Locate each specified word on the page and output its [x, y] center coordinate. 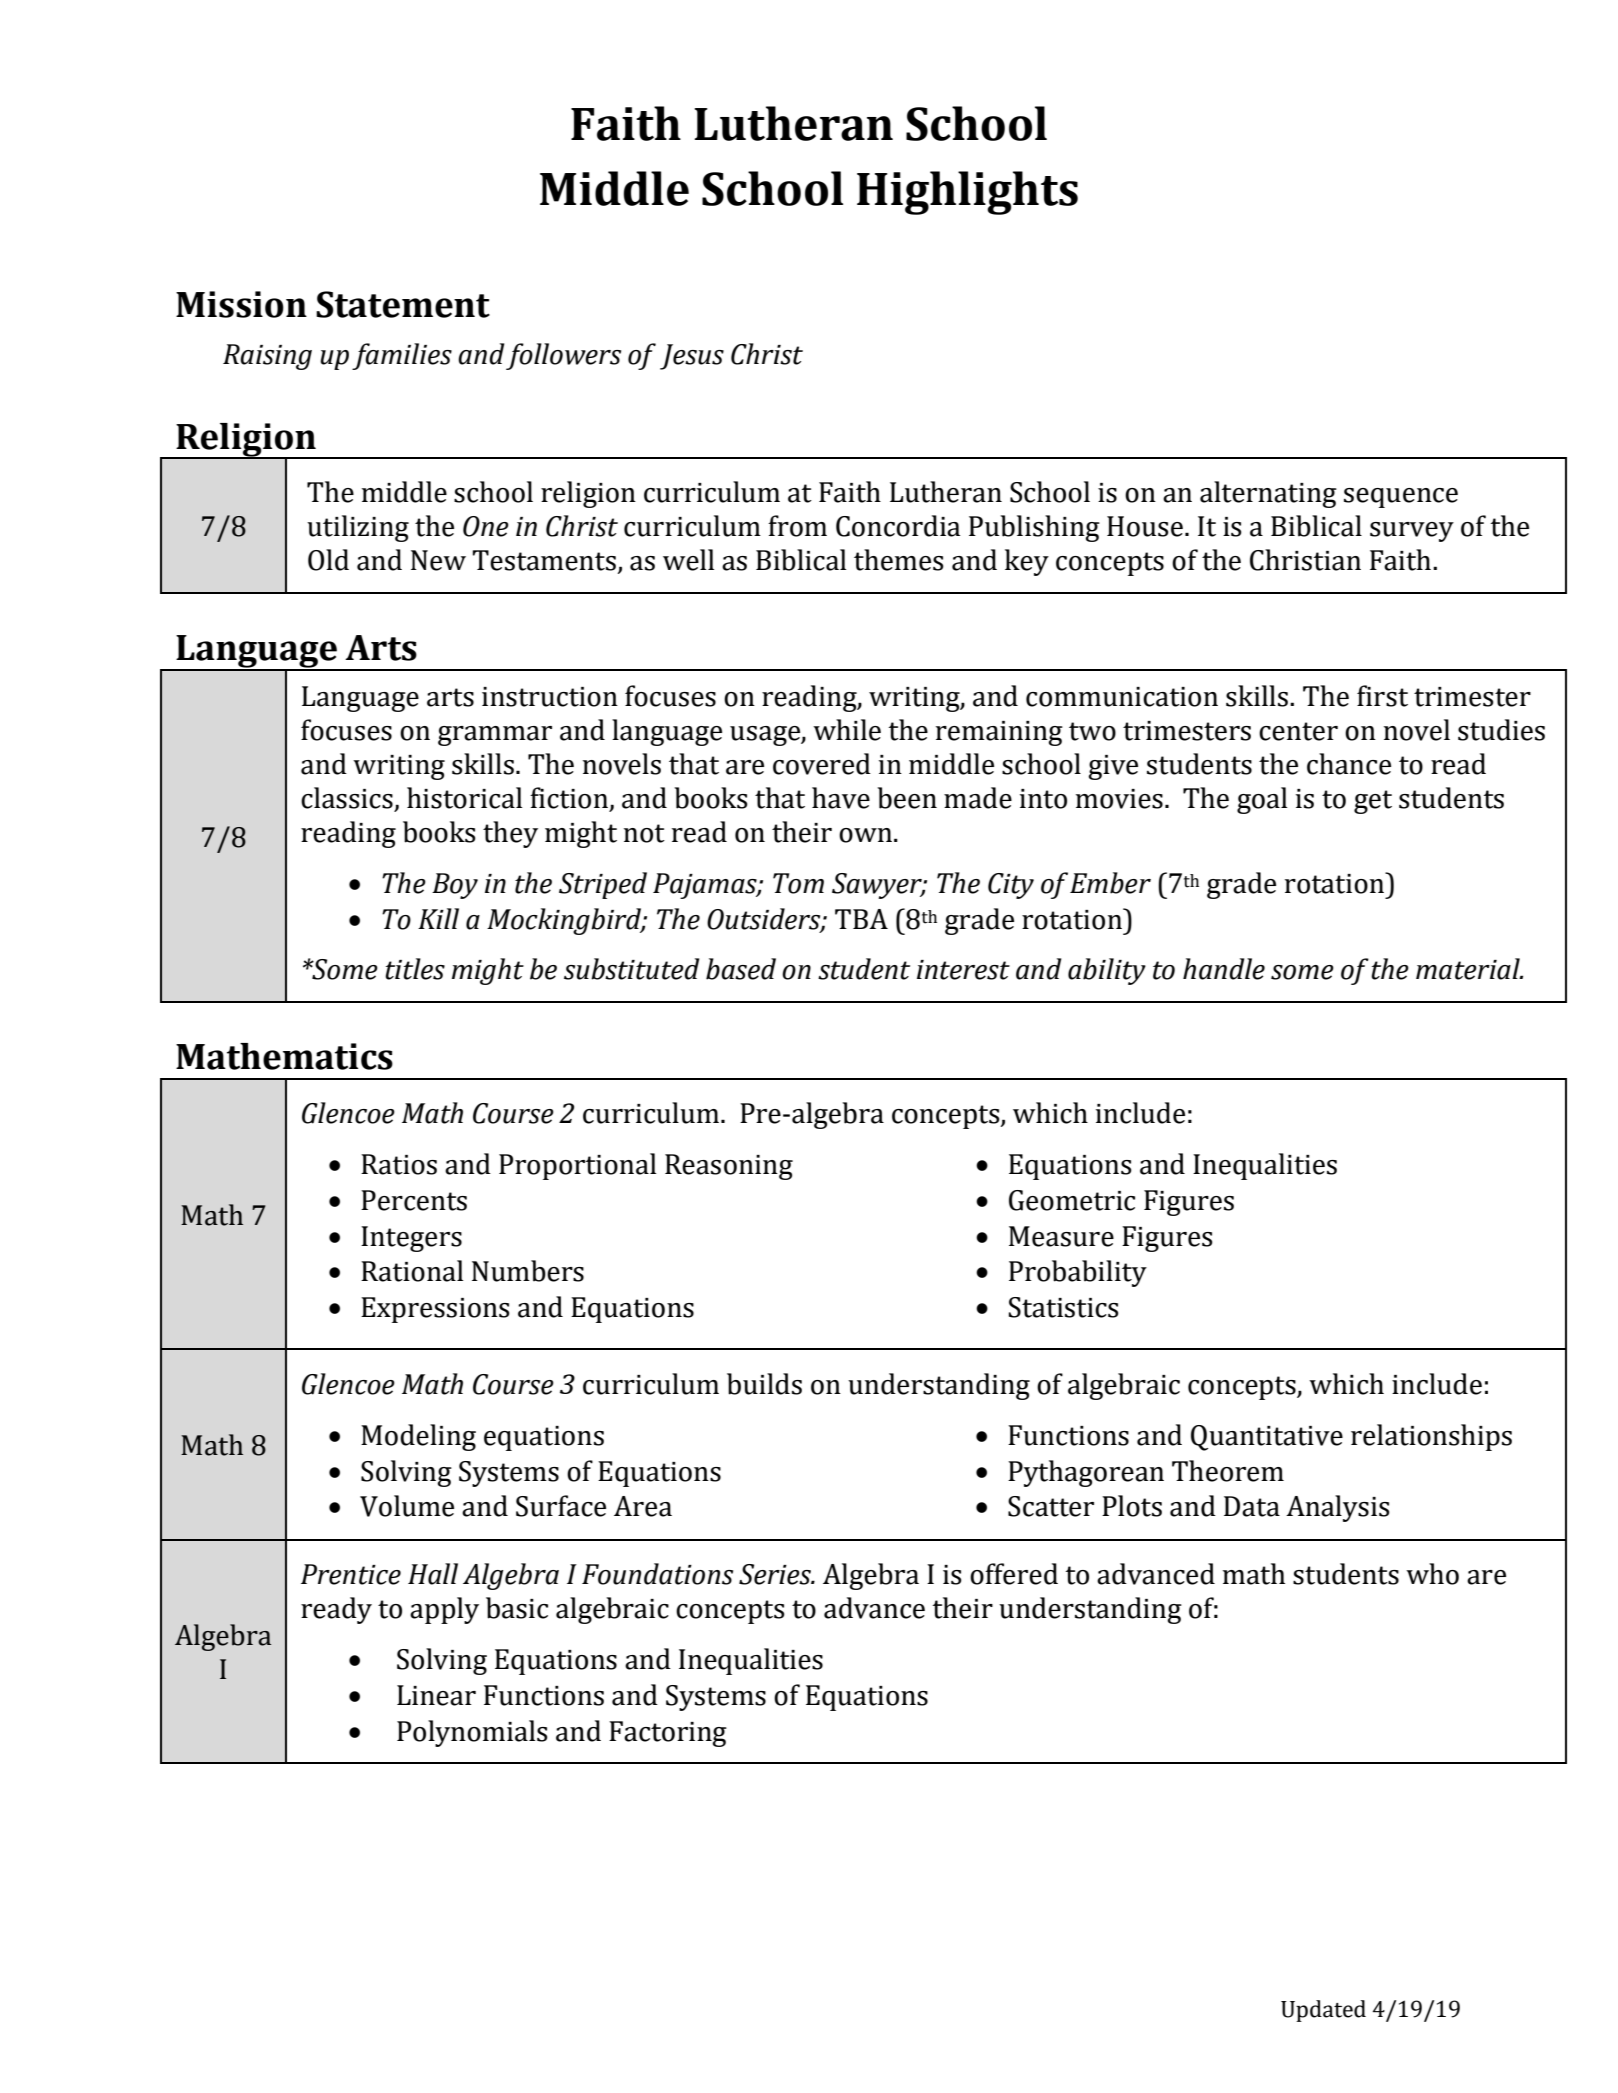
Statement [403, 304]
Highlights [967, 193]
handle [1224, 969]
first [1382, 696]
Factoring [668, 1734]
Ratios [399, 1164]
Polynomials [472, 1733]
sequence [1401, 498]
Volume [407, 1506]
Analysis [1338, 1508]
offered [1014, 1574]
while [847, 730]
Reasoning [729, 1167]
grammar [495, 736]
